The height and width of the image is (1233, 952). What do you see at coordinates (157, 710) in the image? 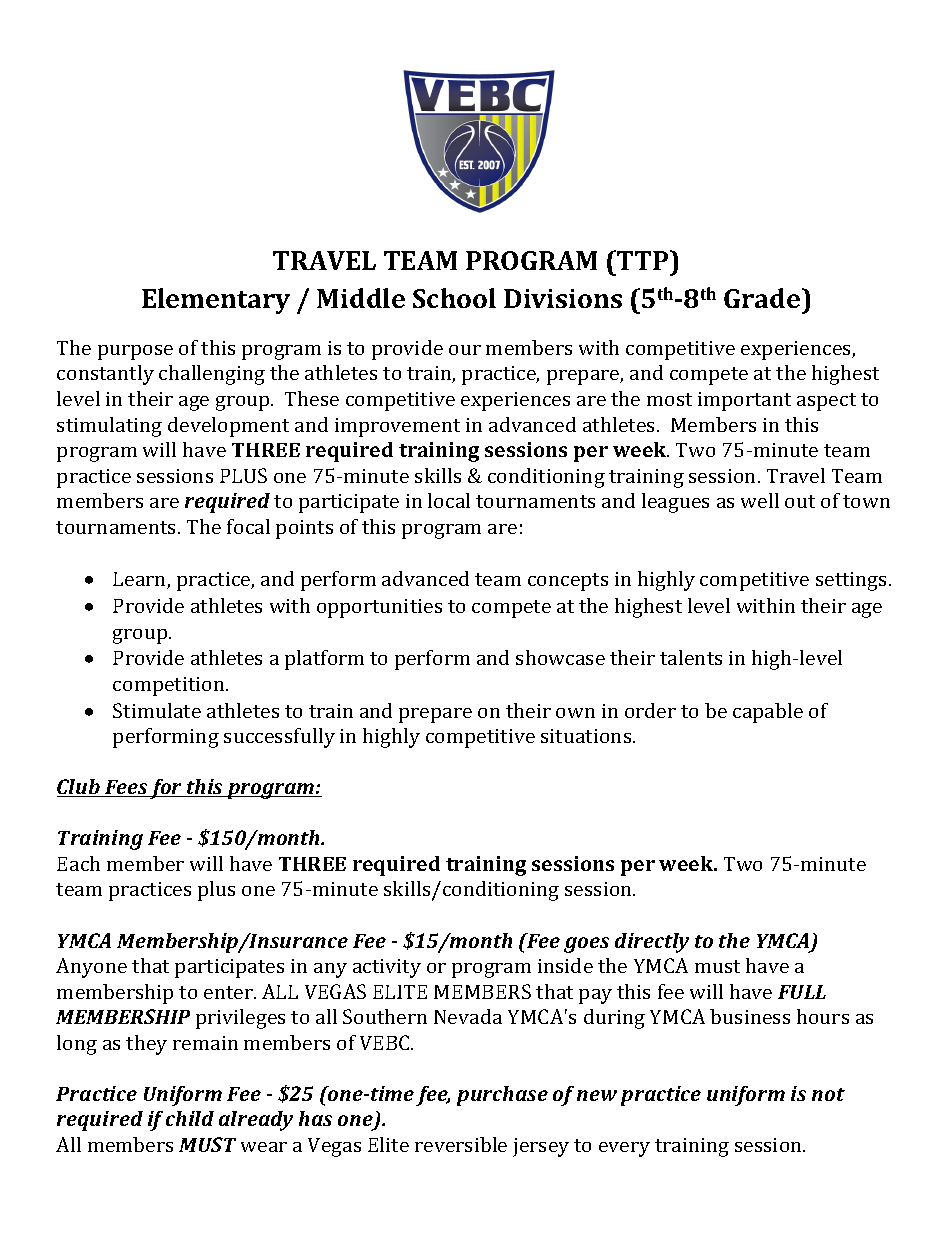
I see `Stimulate` at bounding box center [157, 710].
